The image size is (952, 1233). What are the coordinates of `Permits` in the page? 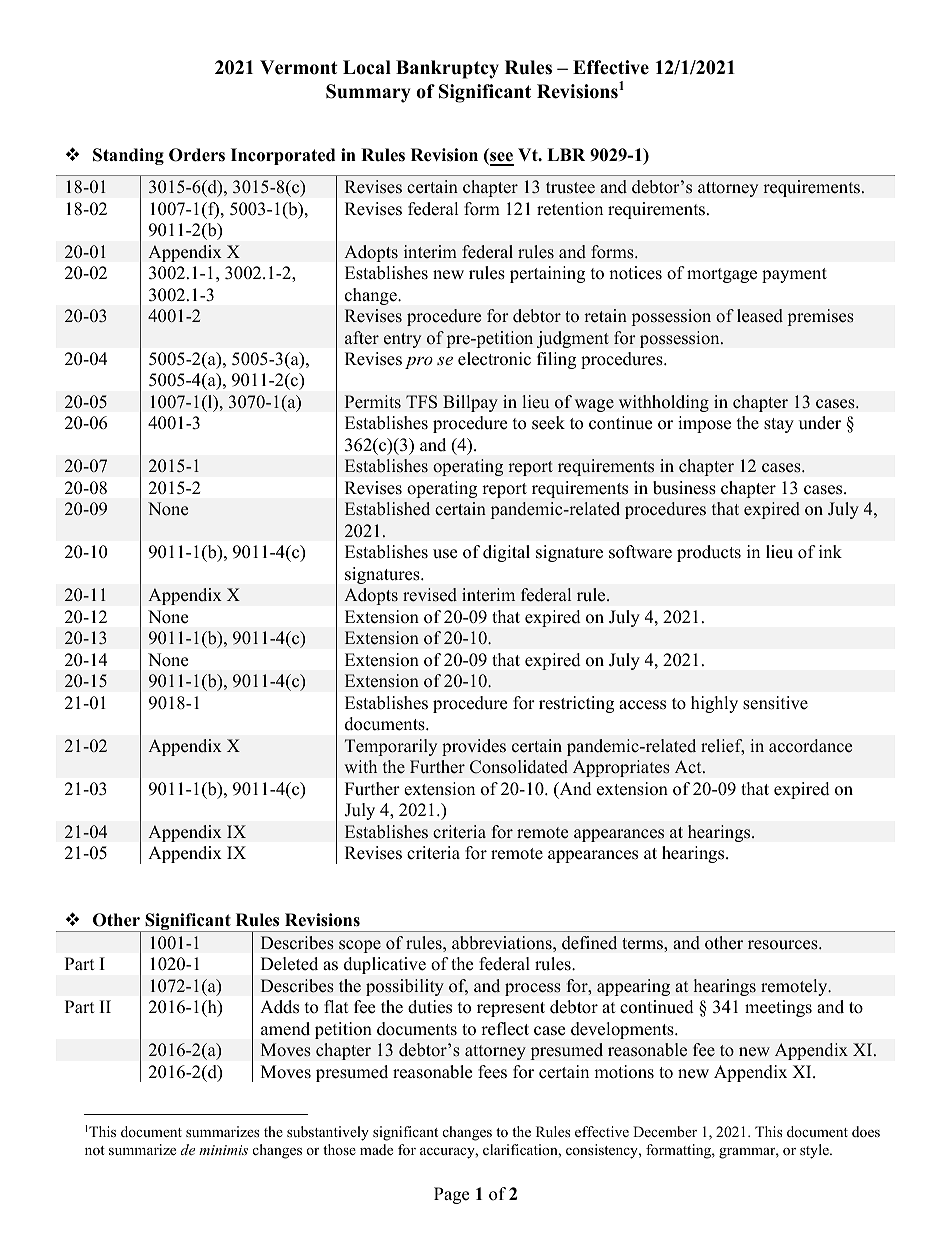 It's located at (373, 402).
